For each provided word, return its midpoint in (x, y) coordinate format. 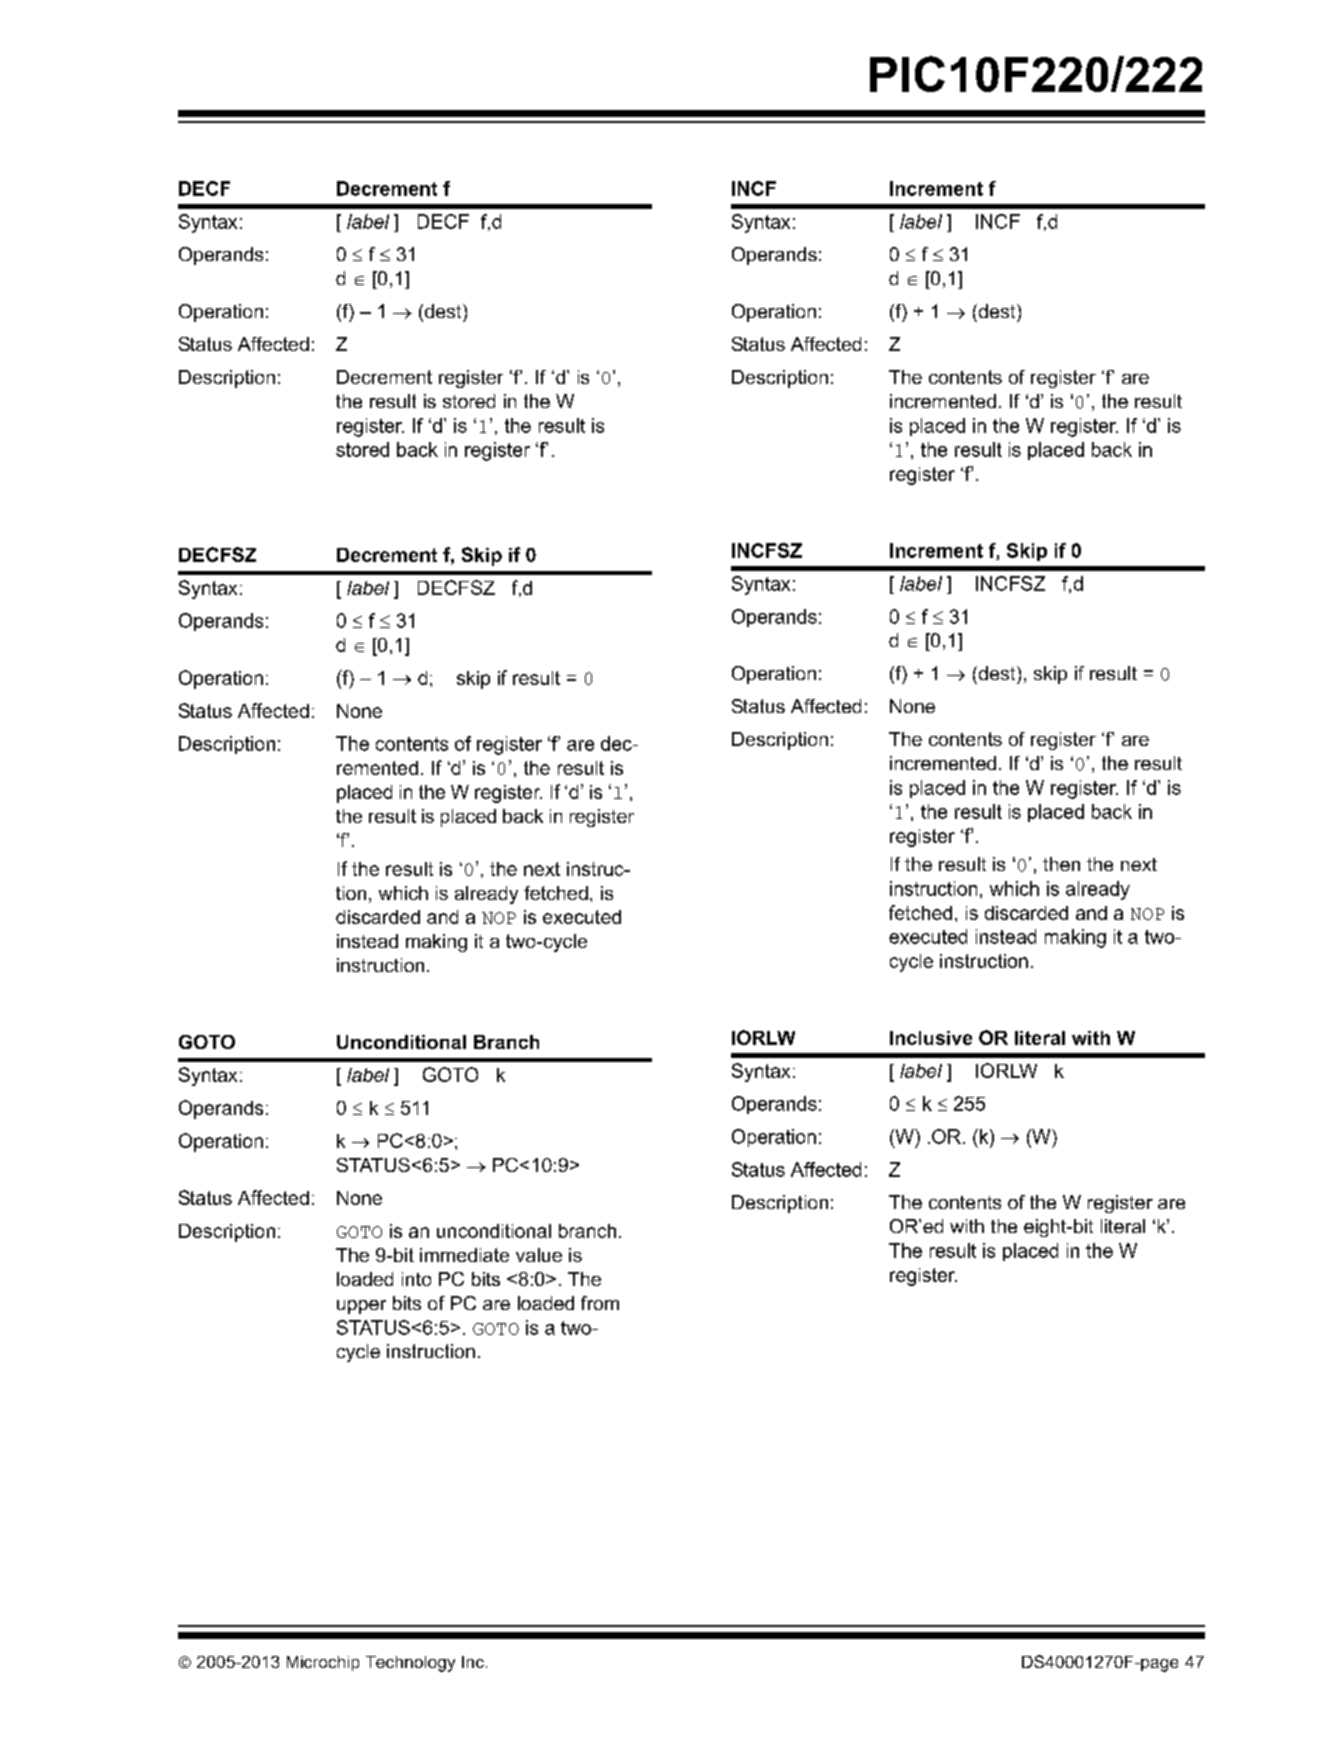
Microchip (323, 1663)
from (600, 1303)
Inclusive (931, 1038)
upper (361, 1307)
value (539, 1255)
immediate (464, 1255)
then (1061, 864)
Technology (410, 1664)
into (416, 1279)
